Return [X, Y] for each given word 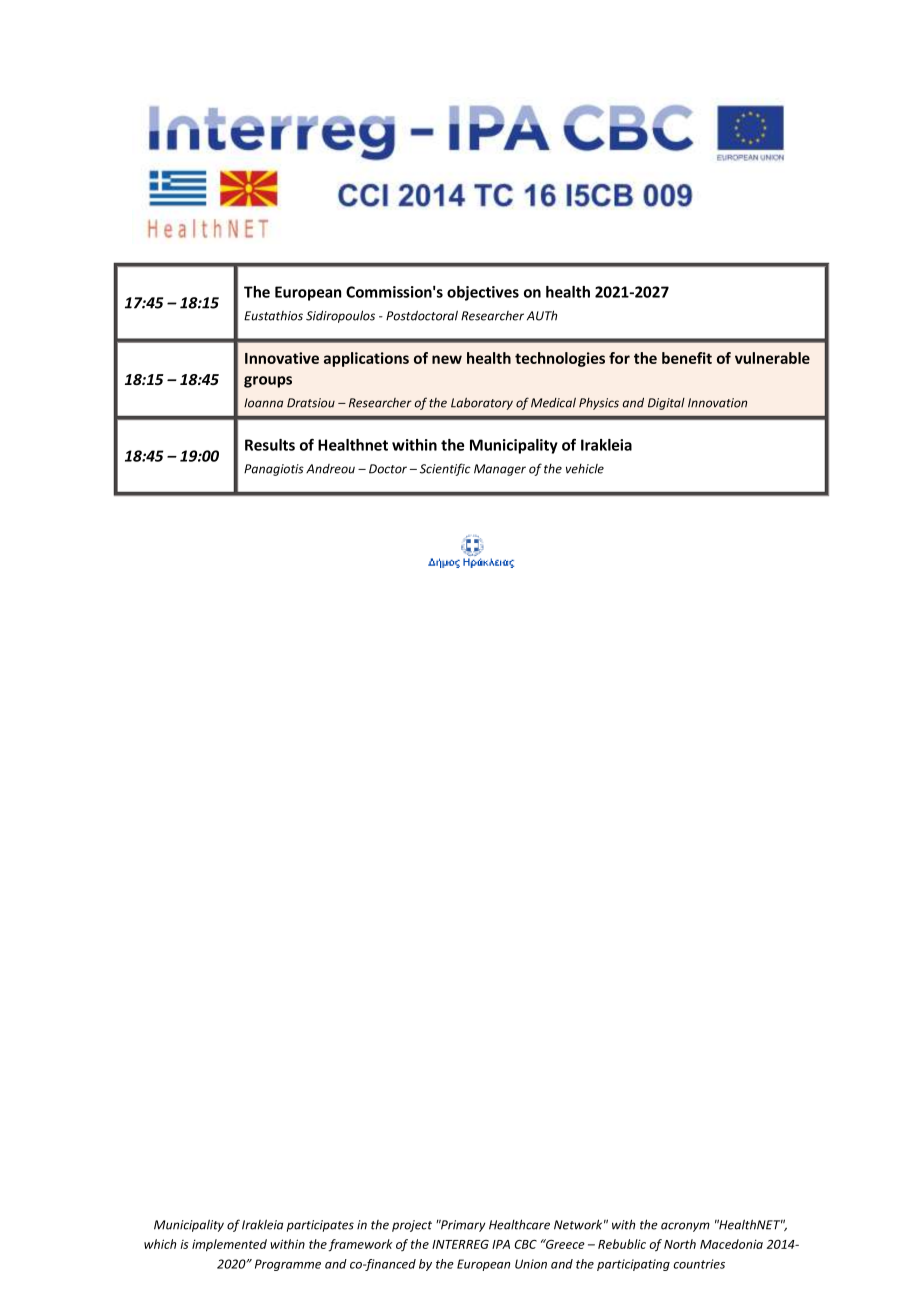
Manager [500, 470]
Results [270, 445]
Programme [288, 1265]
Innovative [282, 358]
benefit [687, 358]
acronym [685, 1227]
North [680, 1244]
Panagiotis [274, 470]
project [412, 1226]
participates [320, 1226]
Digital [666, 404]
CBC [525, 1244]
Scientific [445, 469]
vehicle [585, 469]
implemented [229, 1245]
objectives [483, 293]
